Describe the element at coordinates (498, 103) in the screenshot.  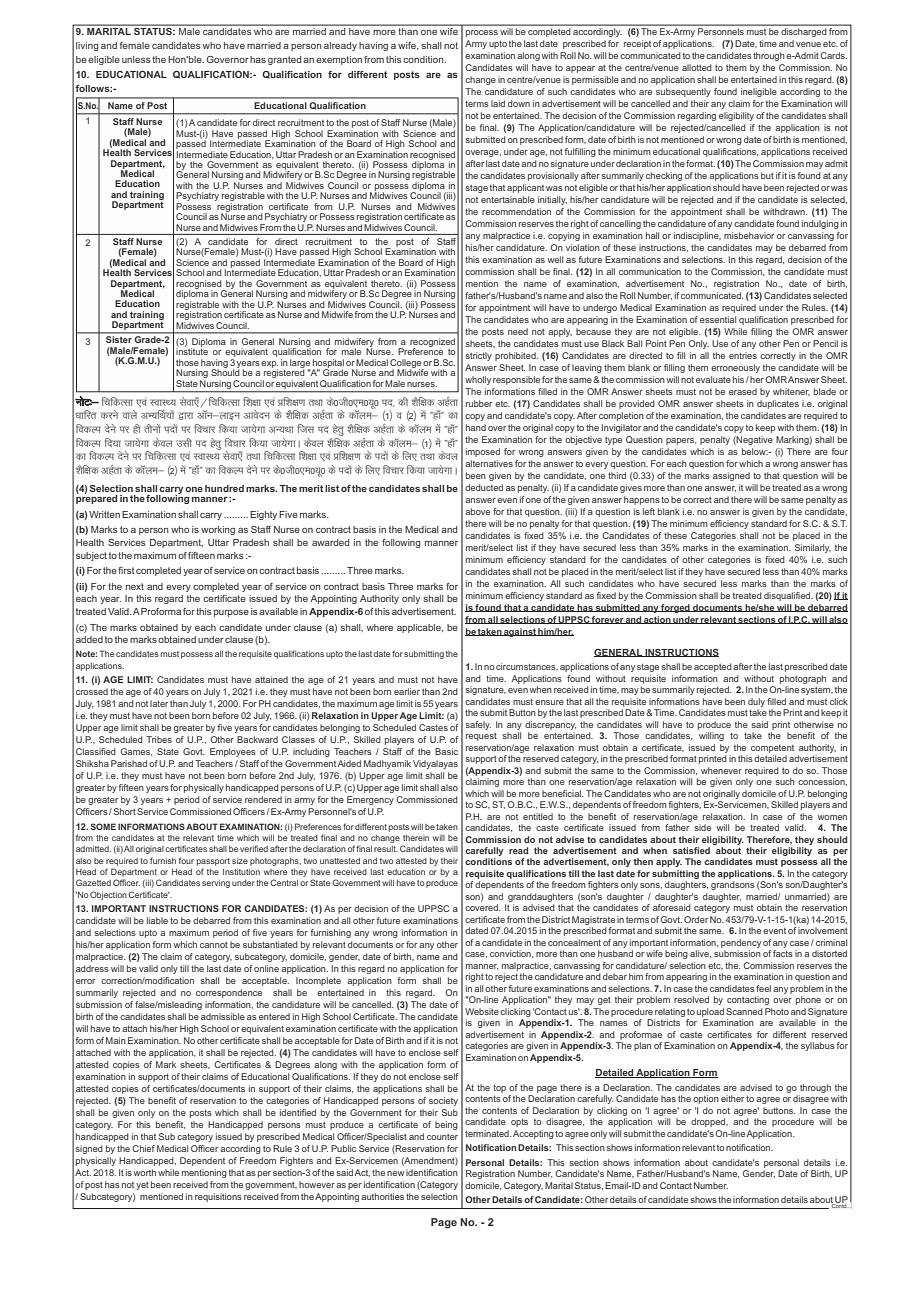
I see `laid` at that location.
